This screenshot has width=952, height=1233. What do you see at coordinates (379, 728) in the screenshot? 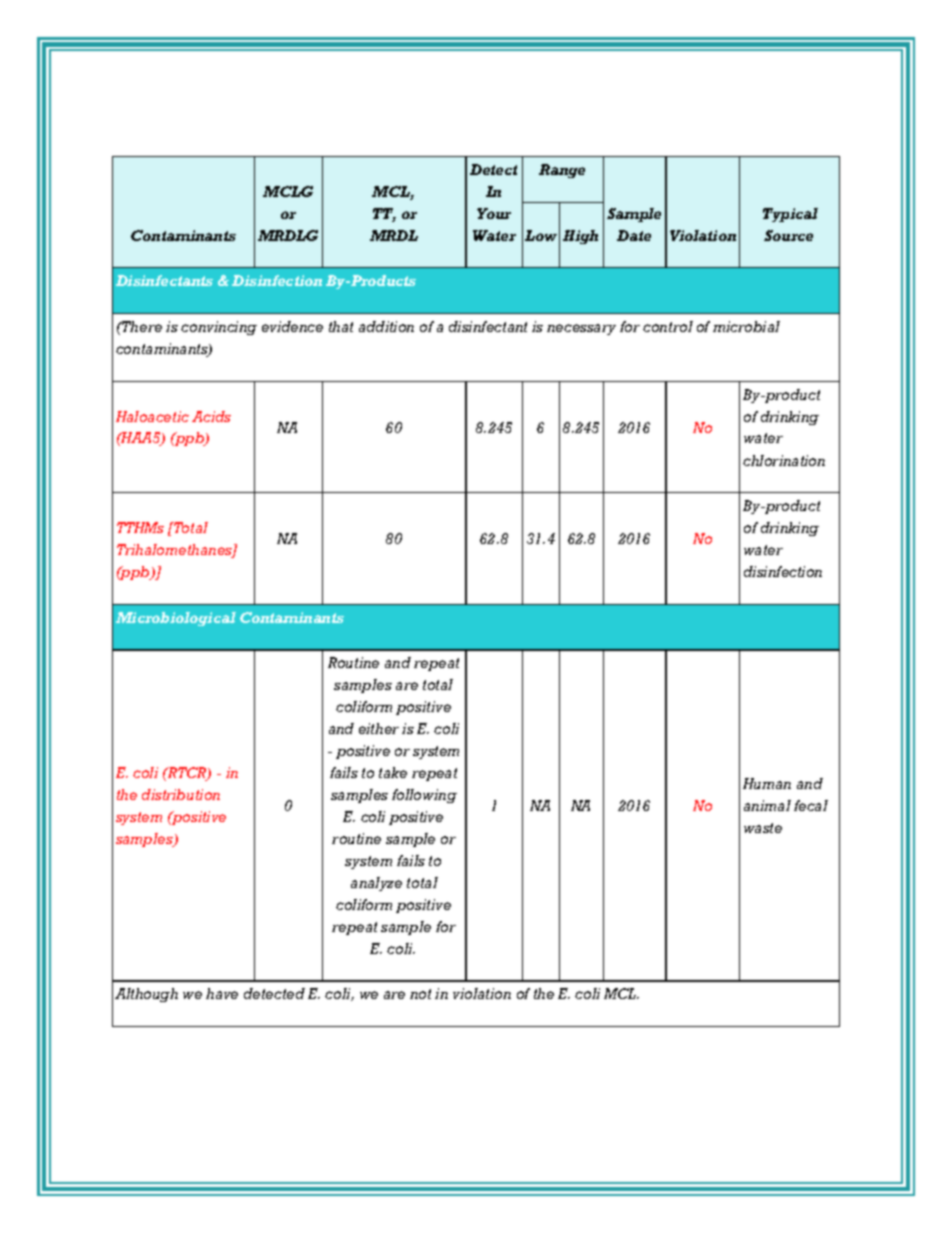
I see `either` at bounding box center [379, 728].
